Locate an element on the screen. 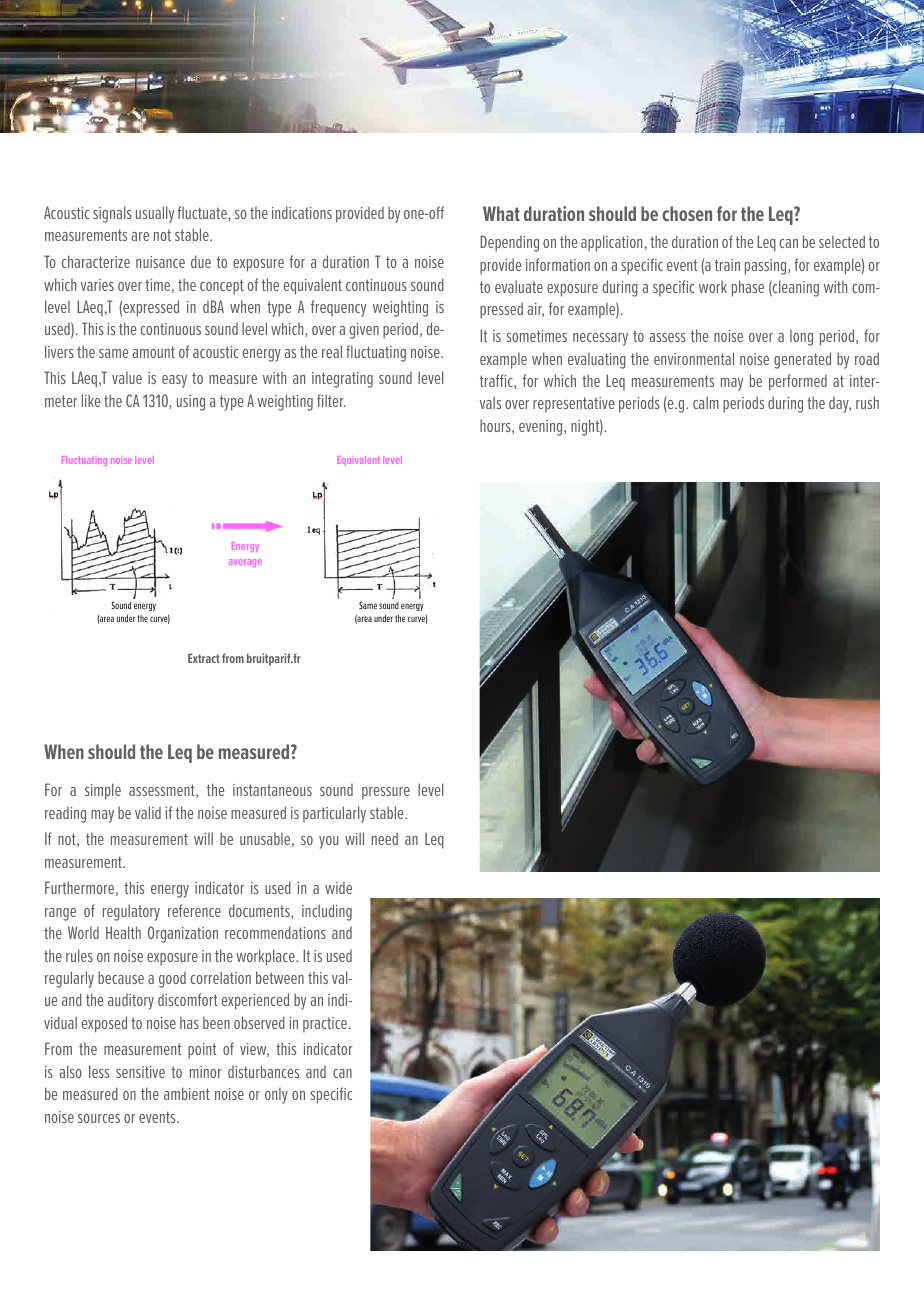 This screenshot has width=924, height=1308. ambient is located at coordinates (187, 1093).
